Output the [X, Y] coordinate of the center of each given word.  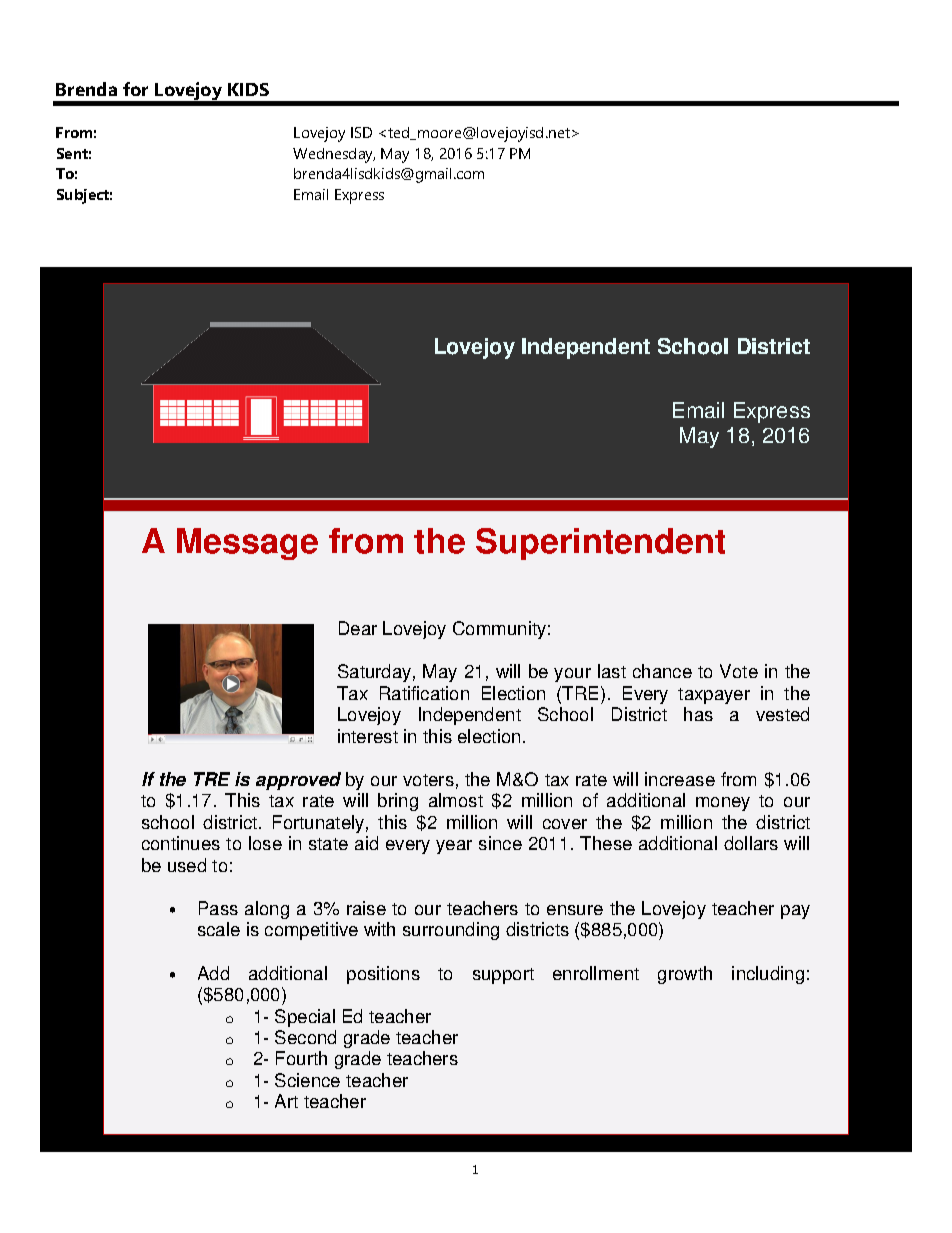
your [572, 675]
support [503, 976]
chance [662, 671]
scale [219, 929]
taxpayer [714, 696]
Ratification [424, 693]
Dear [358, 628]
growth [685, 975]
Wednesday [334, 155]
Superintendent [600, 544]
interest [368, 736]
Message [247, 544]
